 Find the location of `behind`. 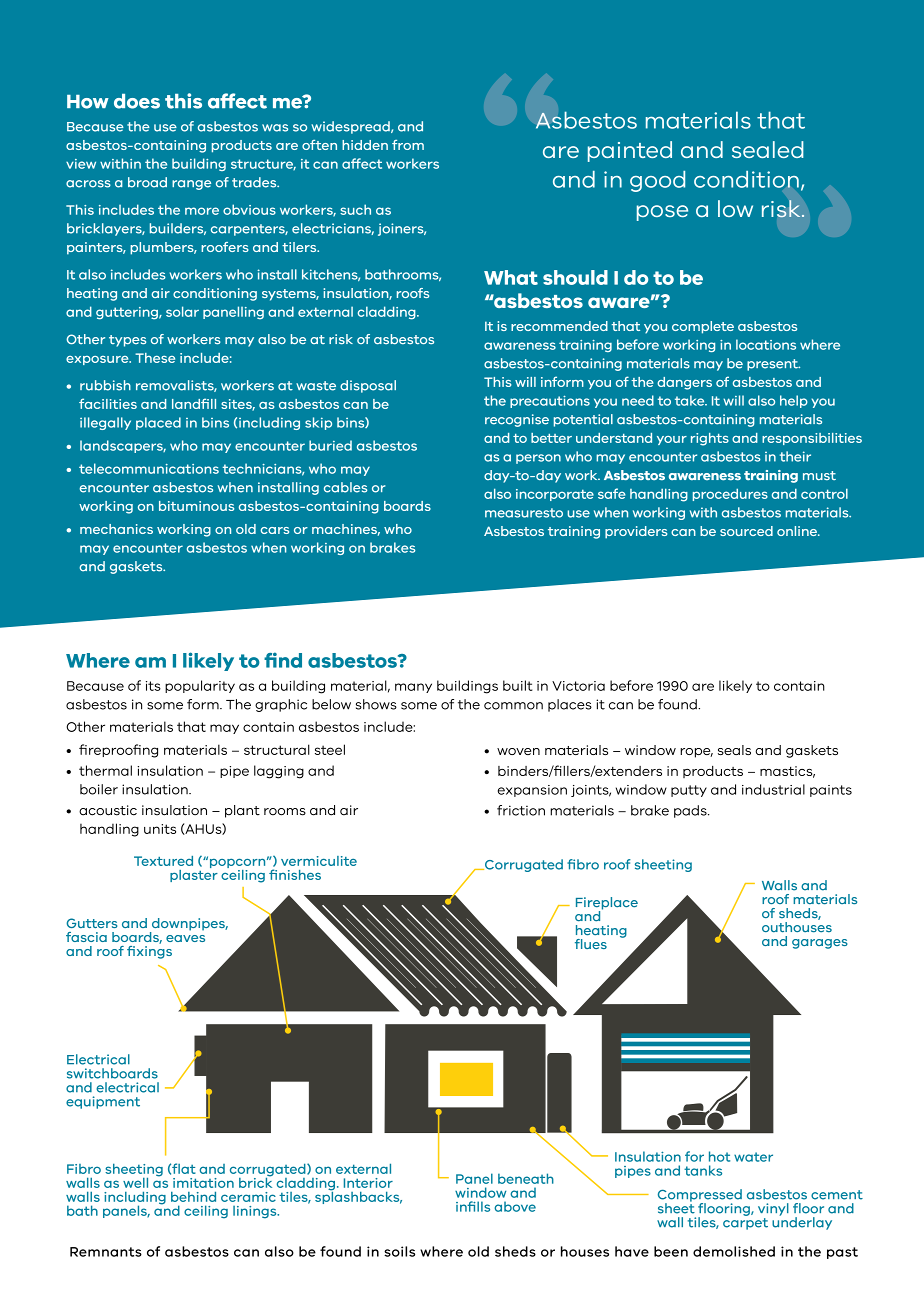

behind is located at coordinates (193, 1196).
